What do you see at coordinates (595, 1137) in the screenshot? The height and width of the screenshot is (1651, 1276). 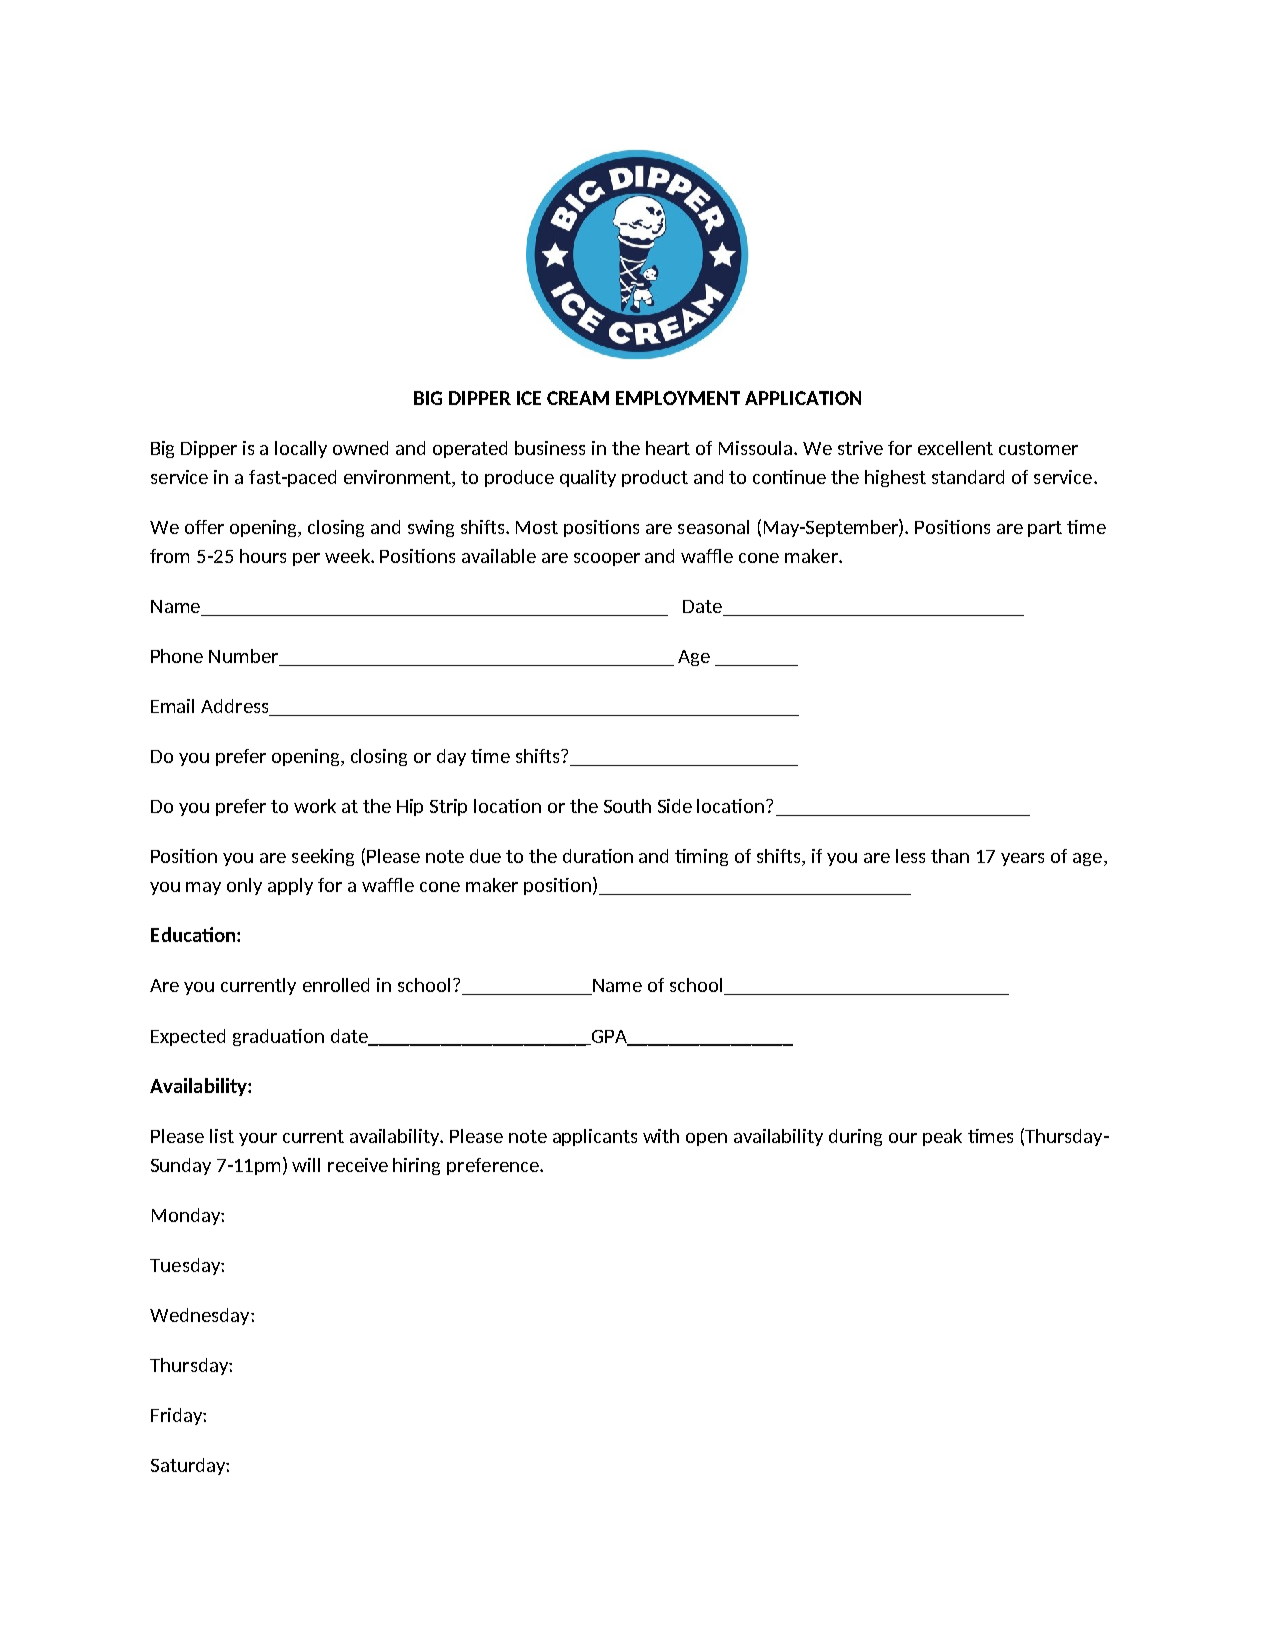 I see `applicants` at bounding box center [595, 1137].
